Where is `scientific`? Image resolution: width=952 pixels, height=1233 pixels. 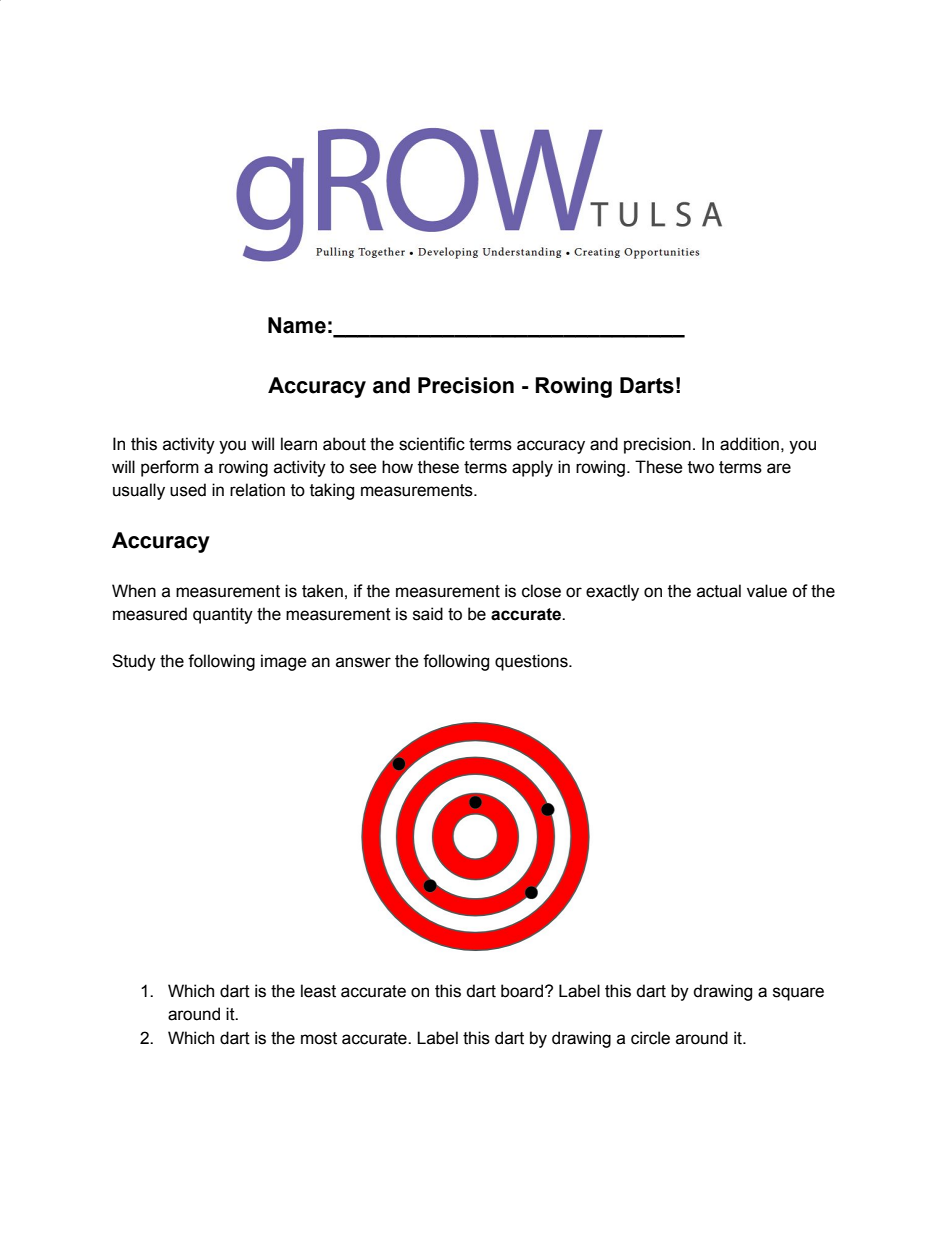
scientific is located at coordinates (432, 444).
